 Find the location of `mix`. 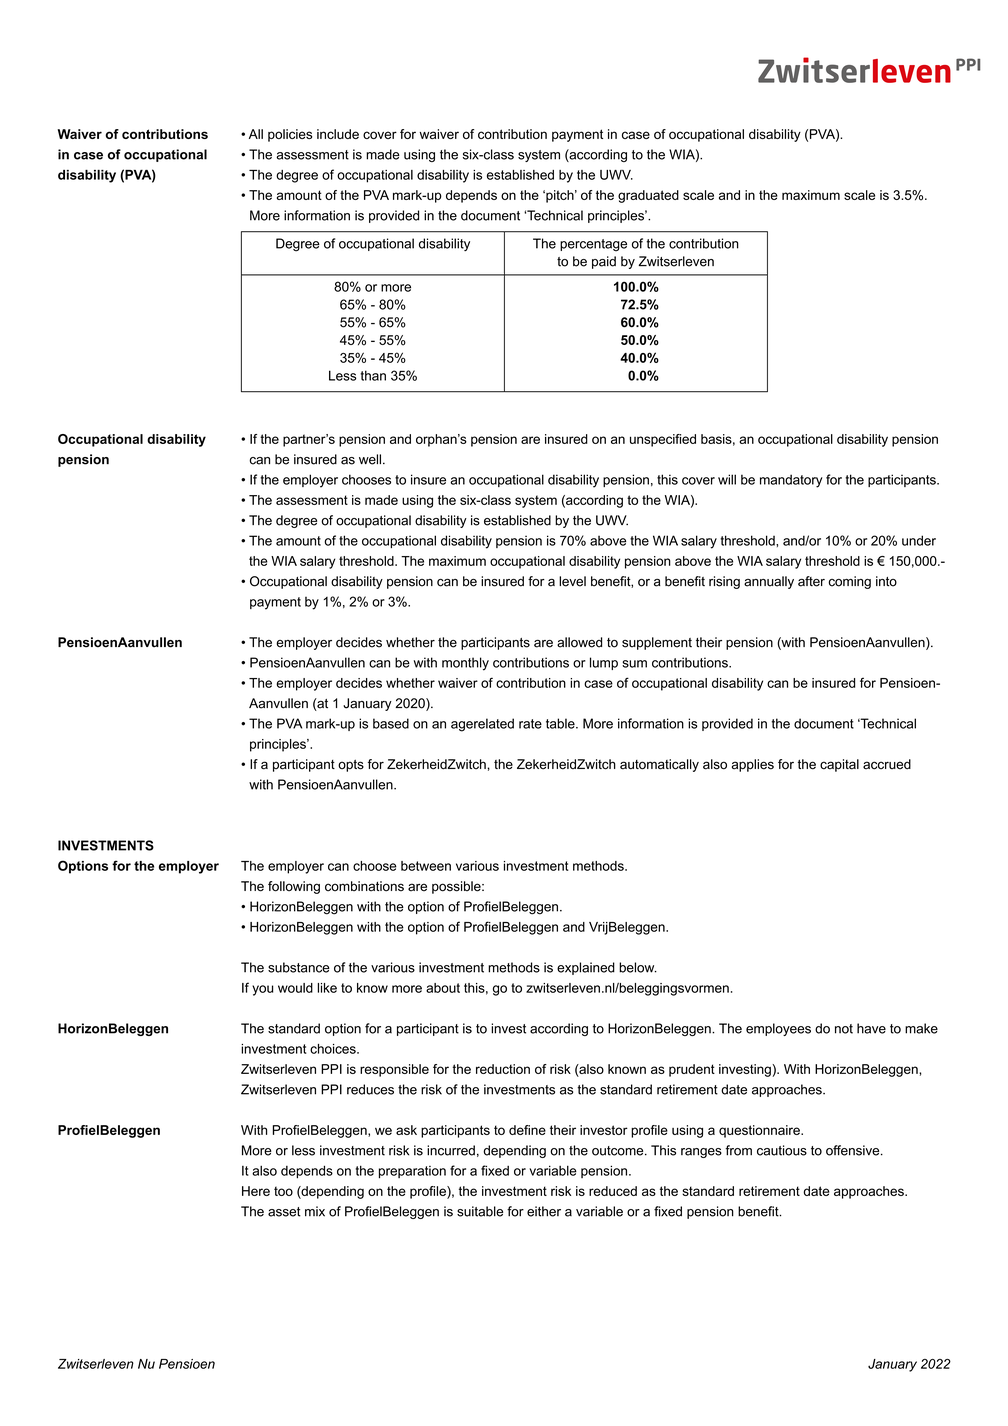

mix is located at coordinates (315, 1211).
